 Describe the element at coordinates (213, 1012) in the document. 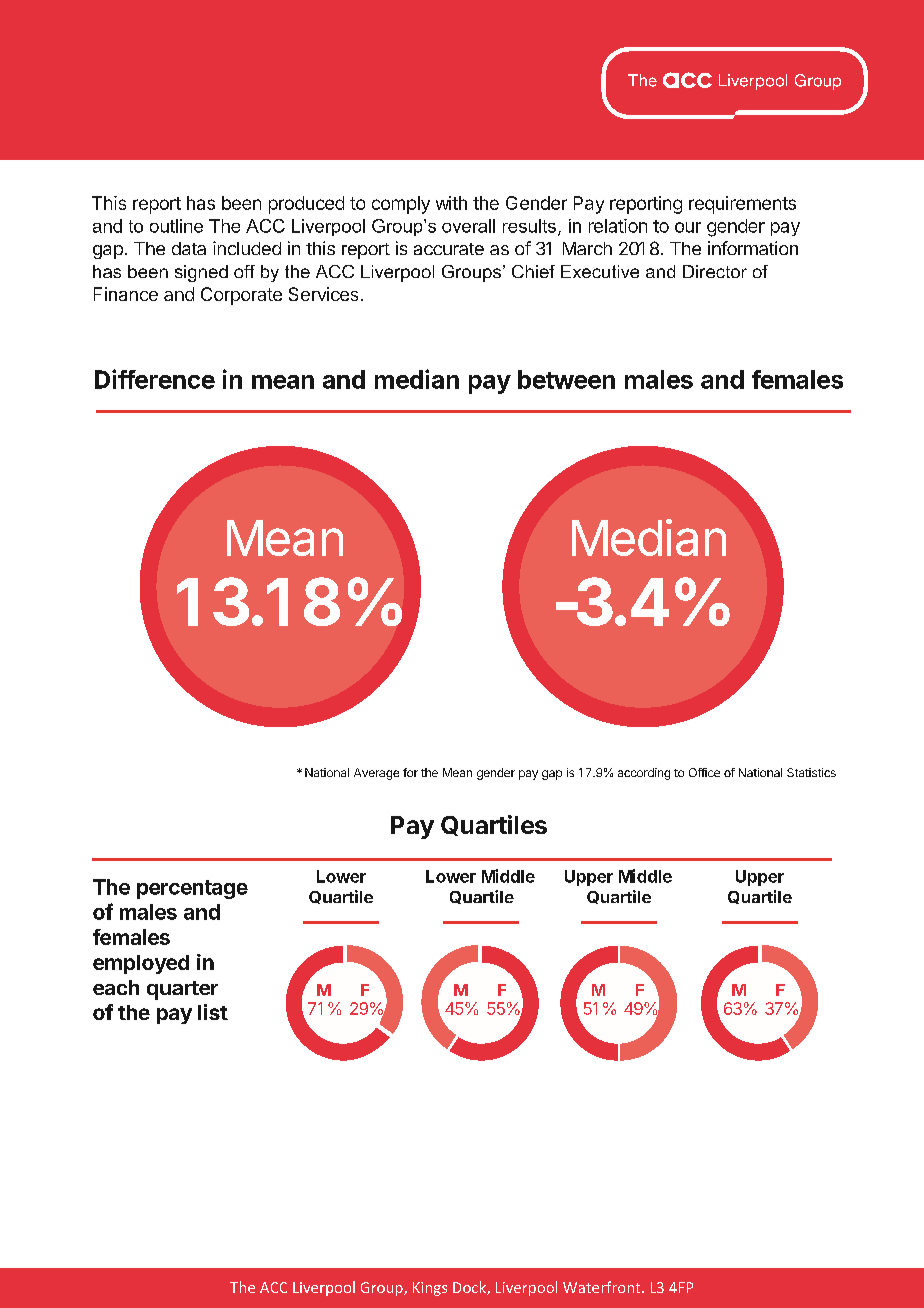

I see `list` at that location.
